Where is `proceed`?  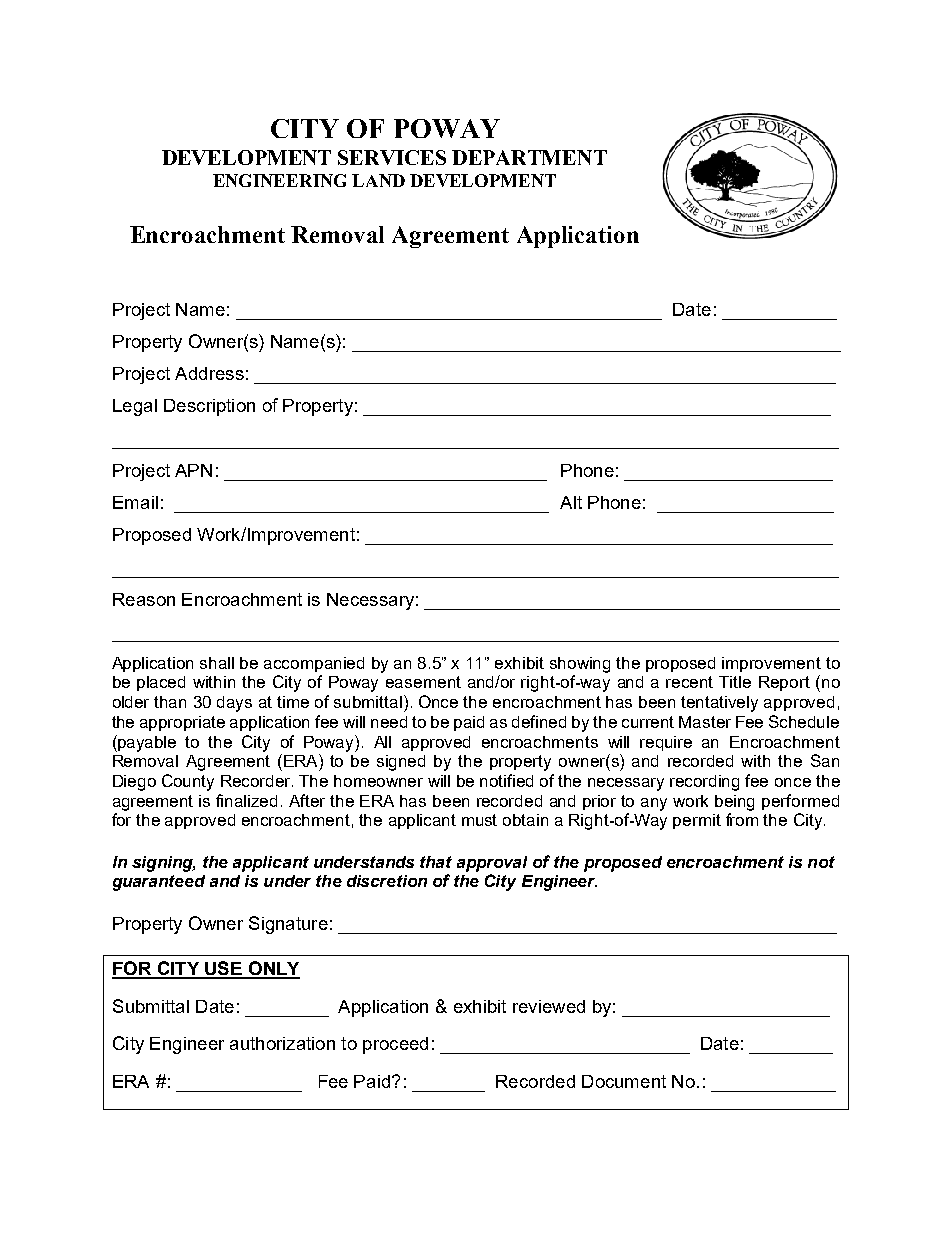
proceed is located at coordinates (395, 1045).
